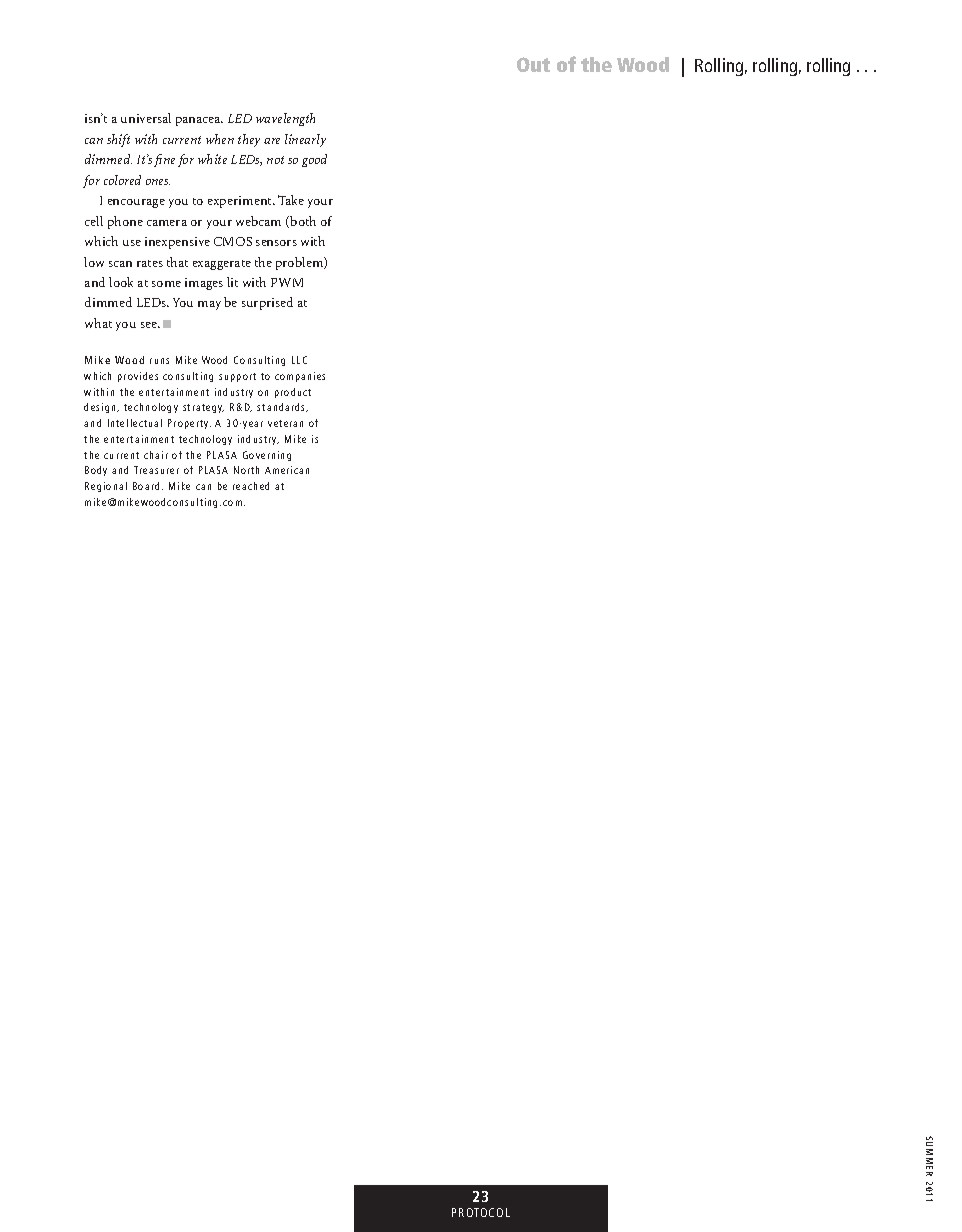  I want to click on North, so click(246, 470).
